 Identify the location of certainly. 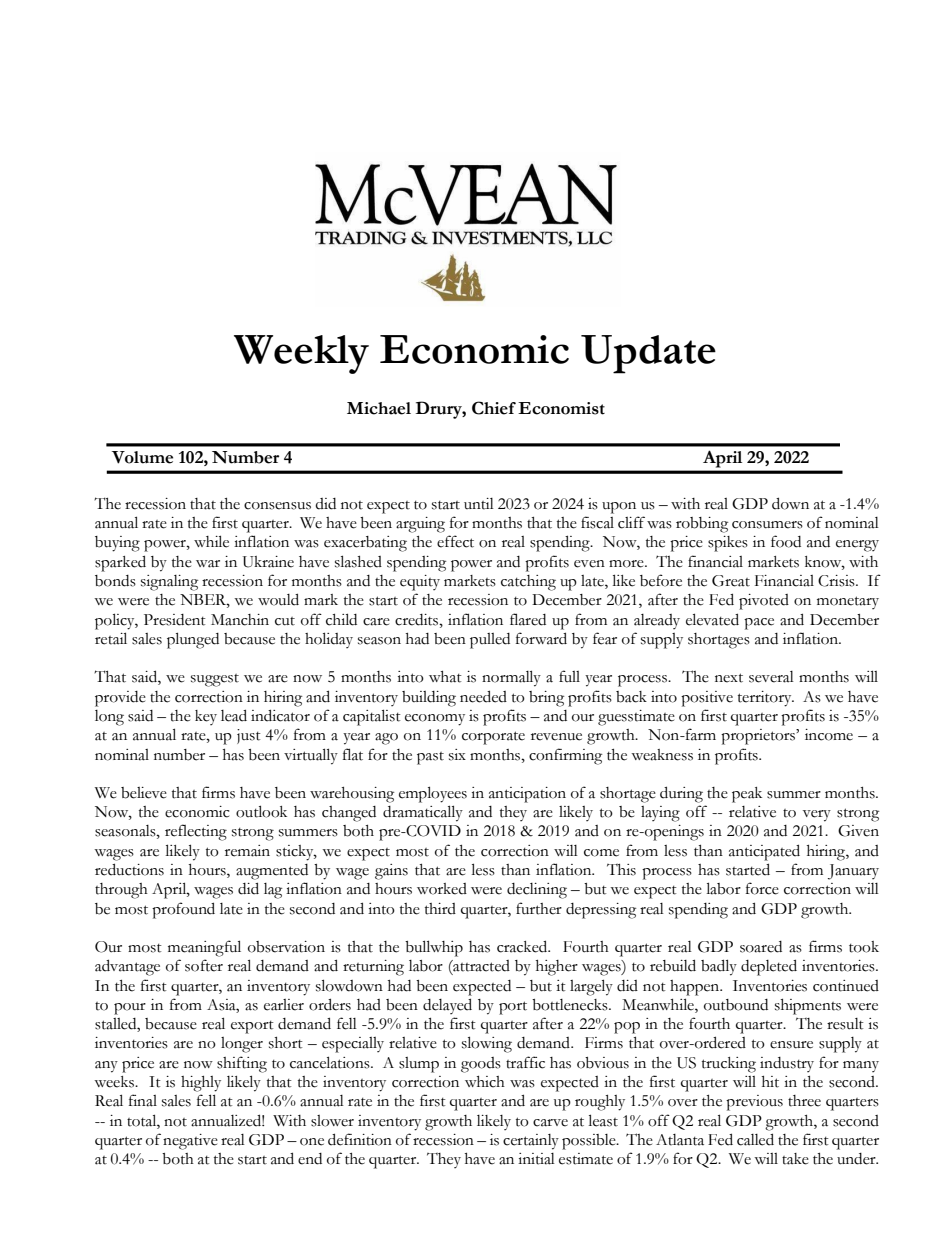
(531, 1142).
